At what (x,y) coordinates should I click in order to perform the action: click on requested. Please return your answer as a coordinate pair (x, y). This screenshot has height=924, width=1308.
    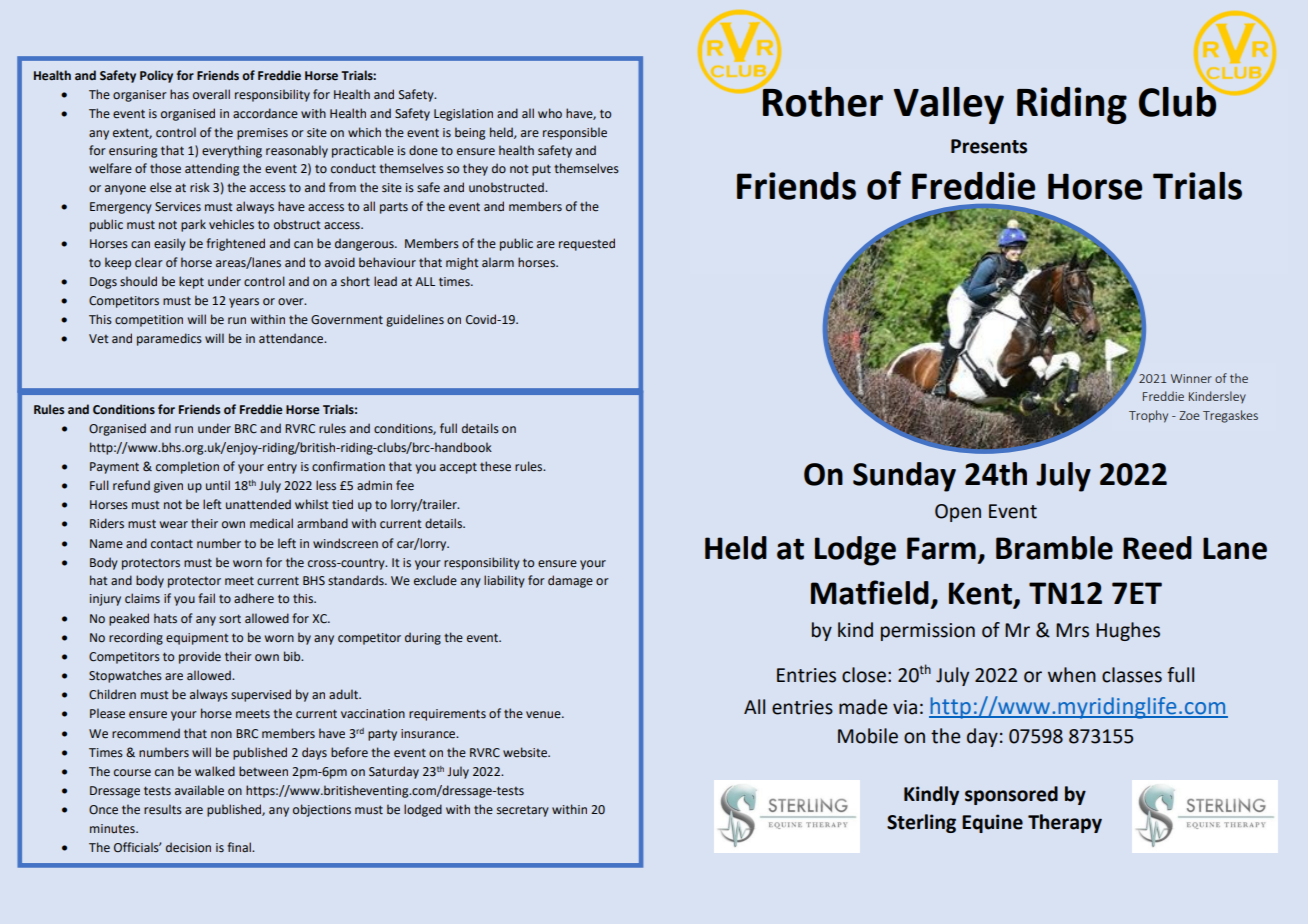
    Looking at the image, I should click on (587, 244).
